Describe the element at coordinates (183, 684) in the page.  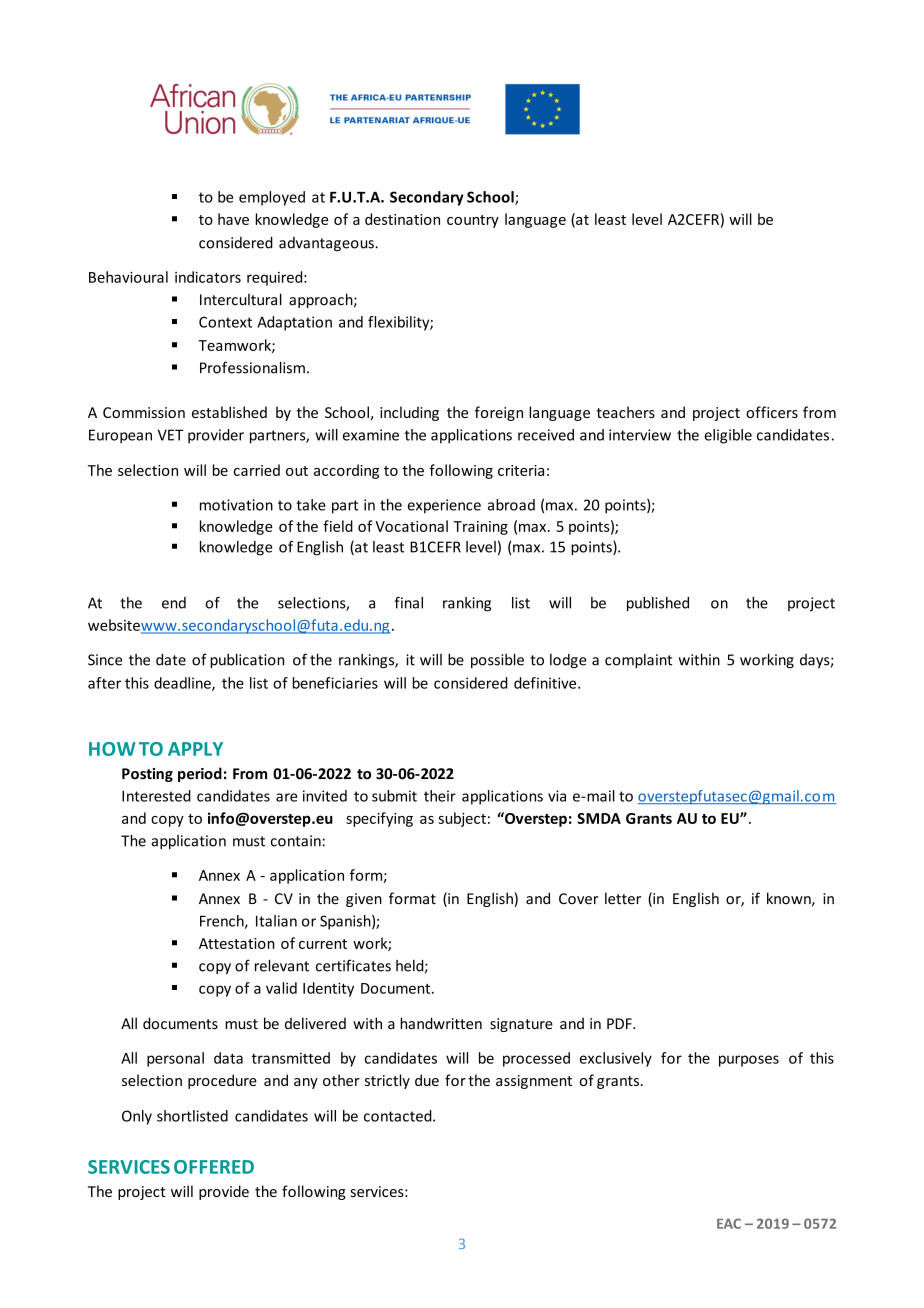
I see `deadline` at that location.
